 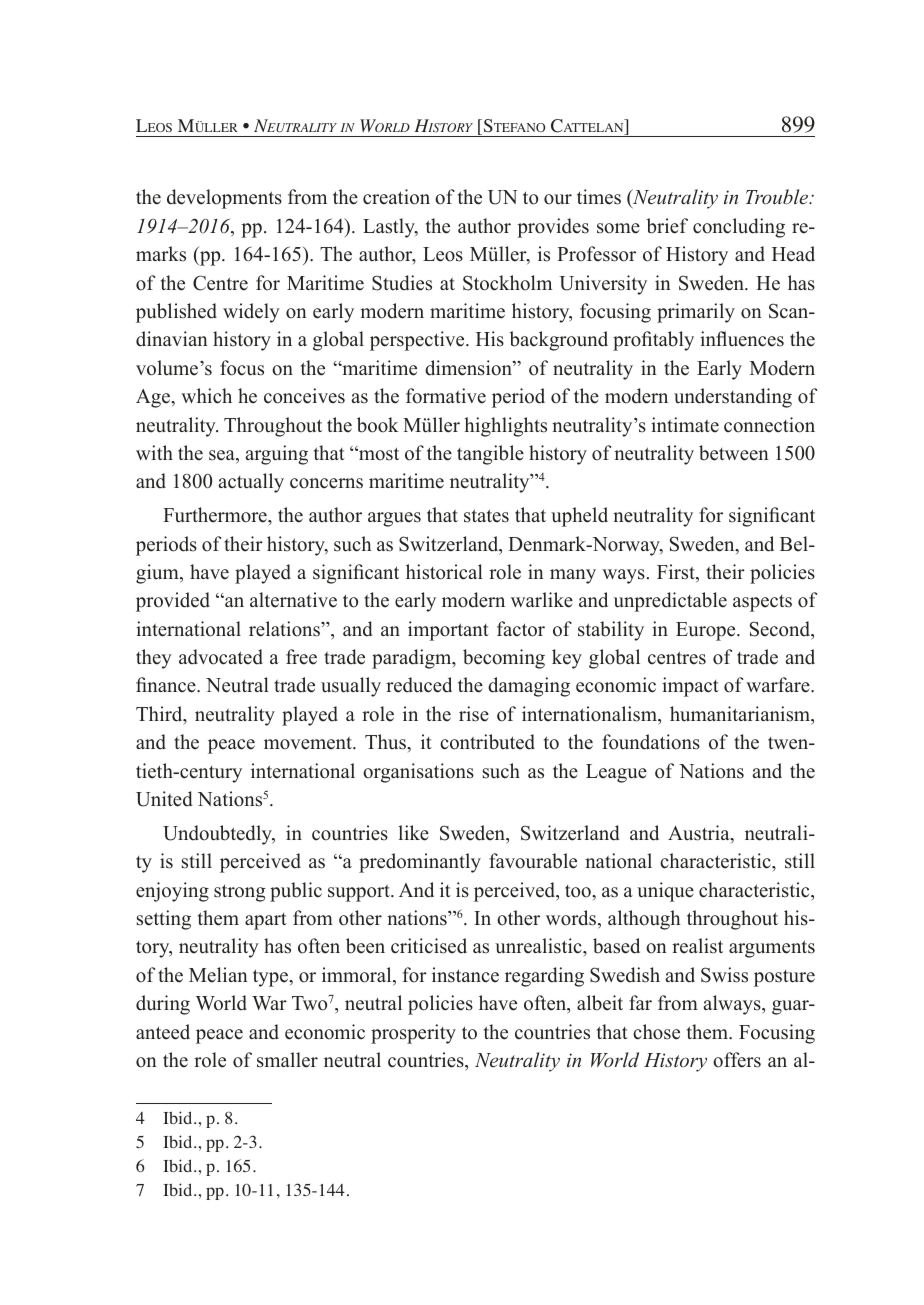 I want to click on developments, so click(x=224, y=199).
